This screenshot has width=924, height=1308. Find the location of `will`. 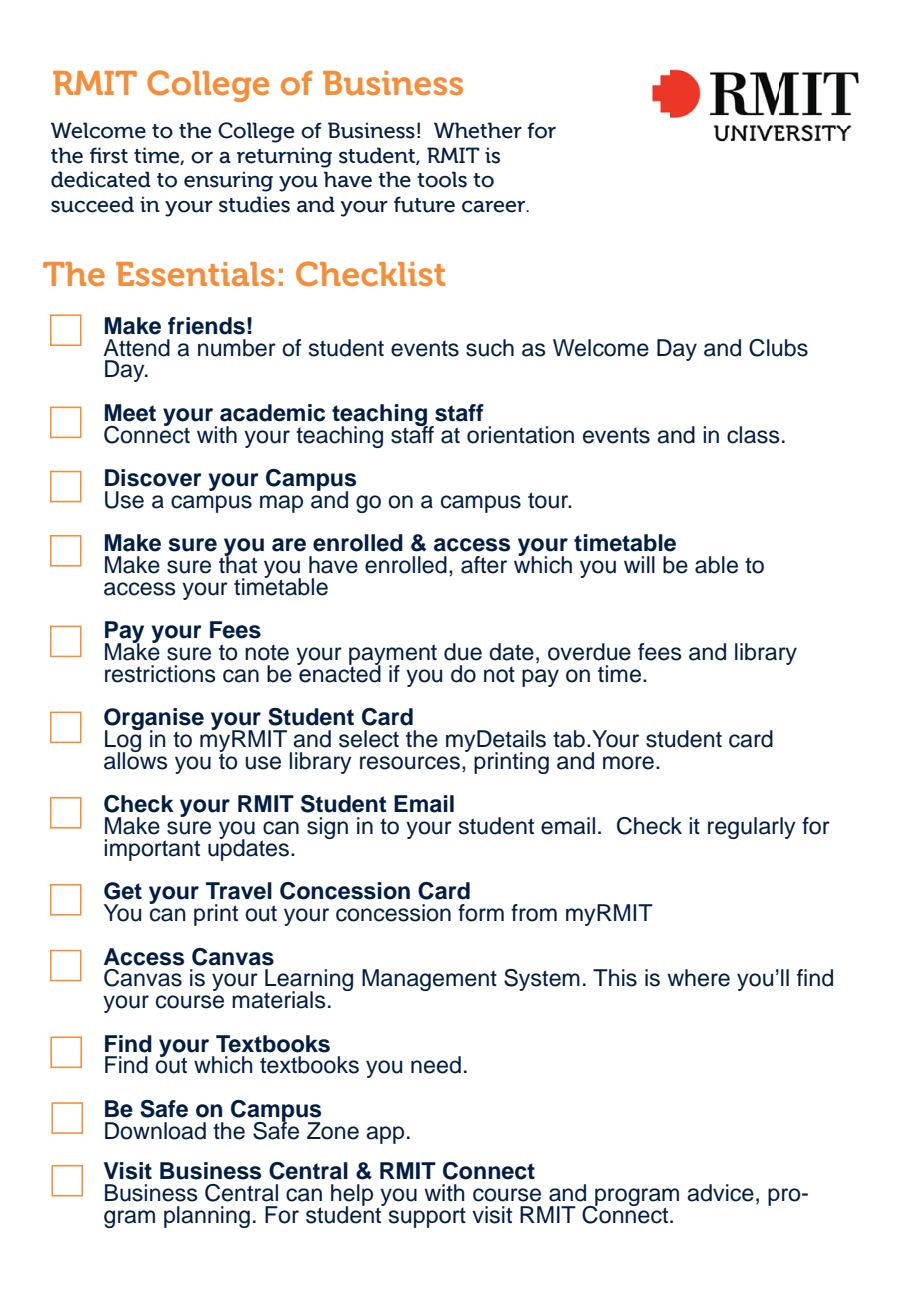

will is located at coordinates (639, 564).
